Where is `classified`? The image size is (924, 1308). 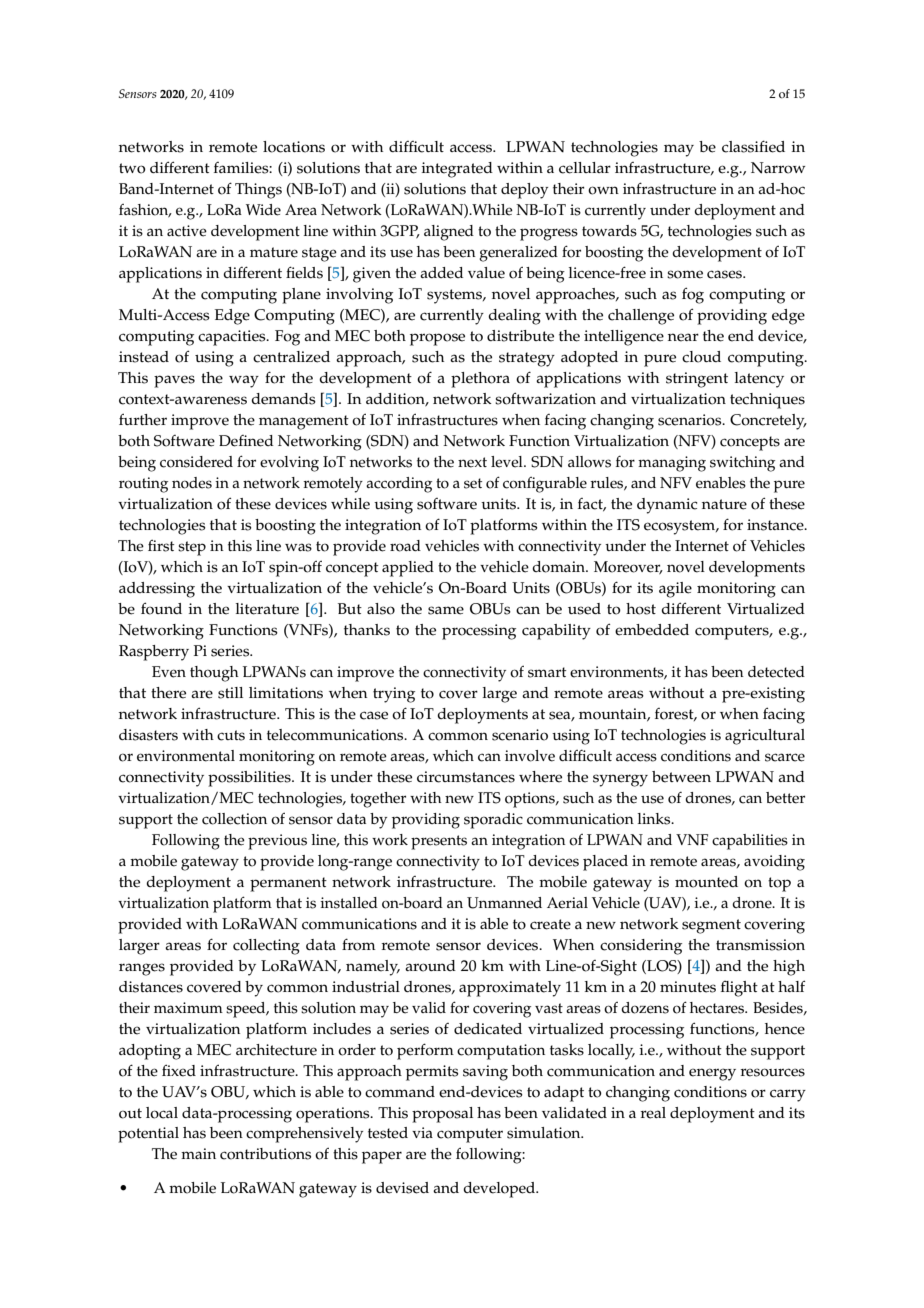 classified is located at coordinates (753, 146).
